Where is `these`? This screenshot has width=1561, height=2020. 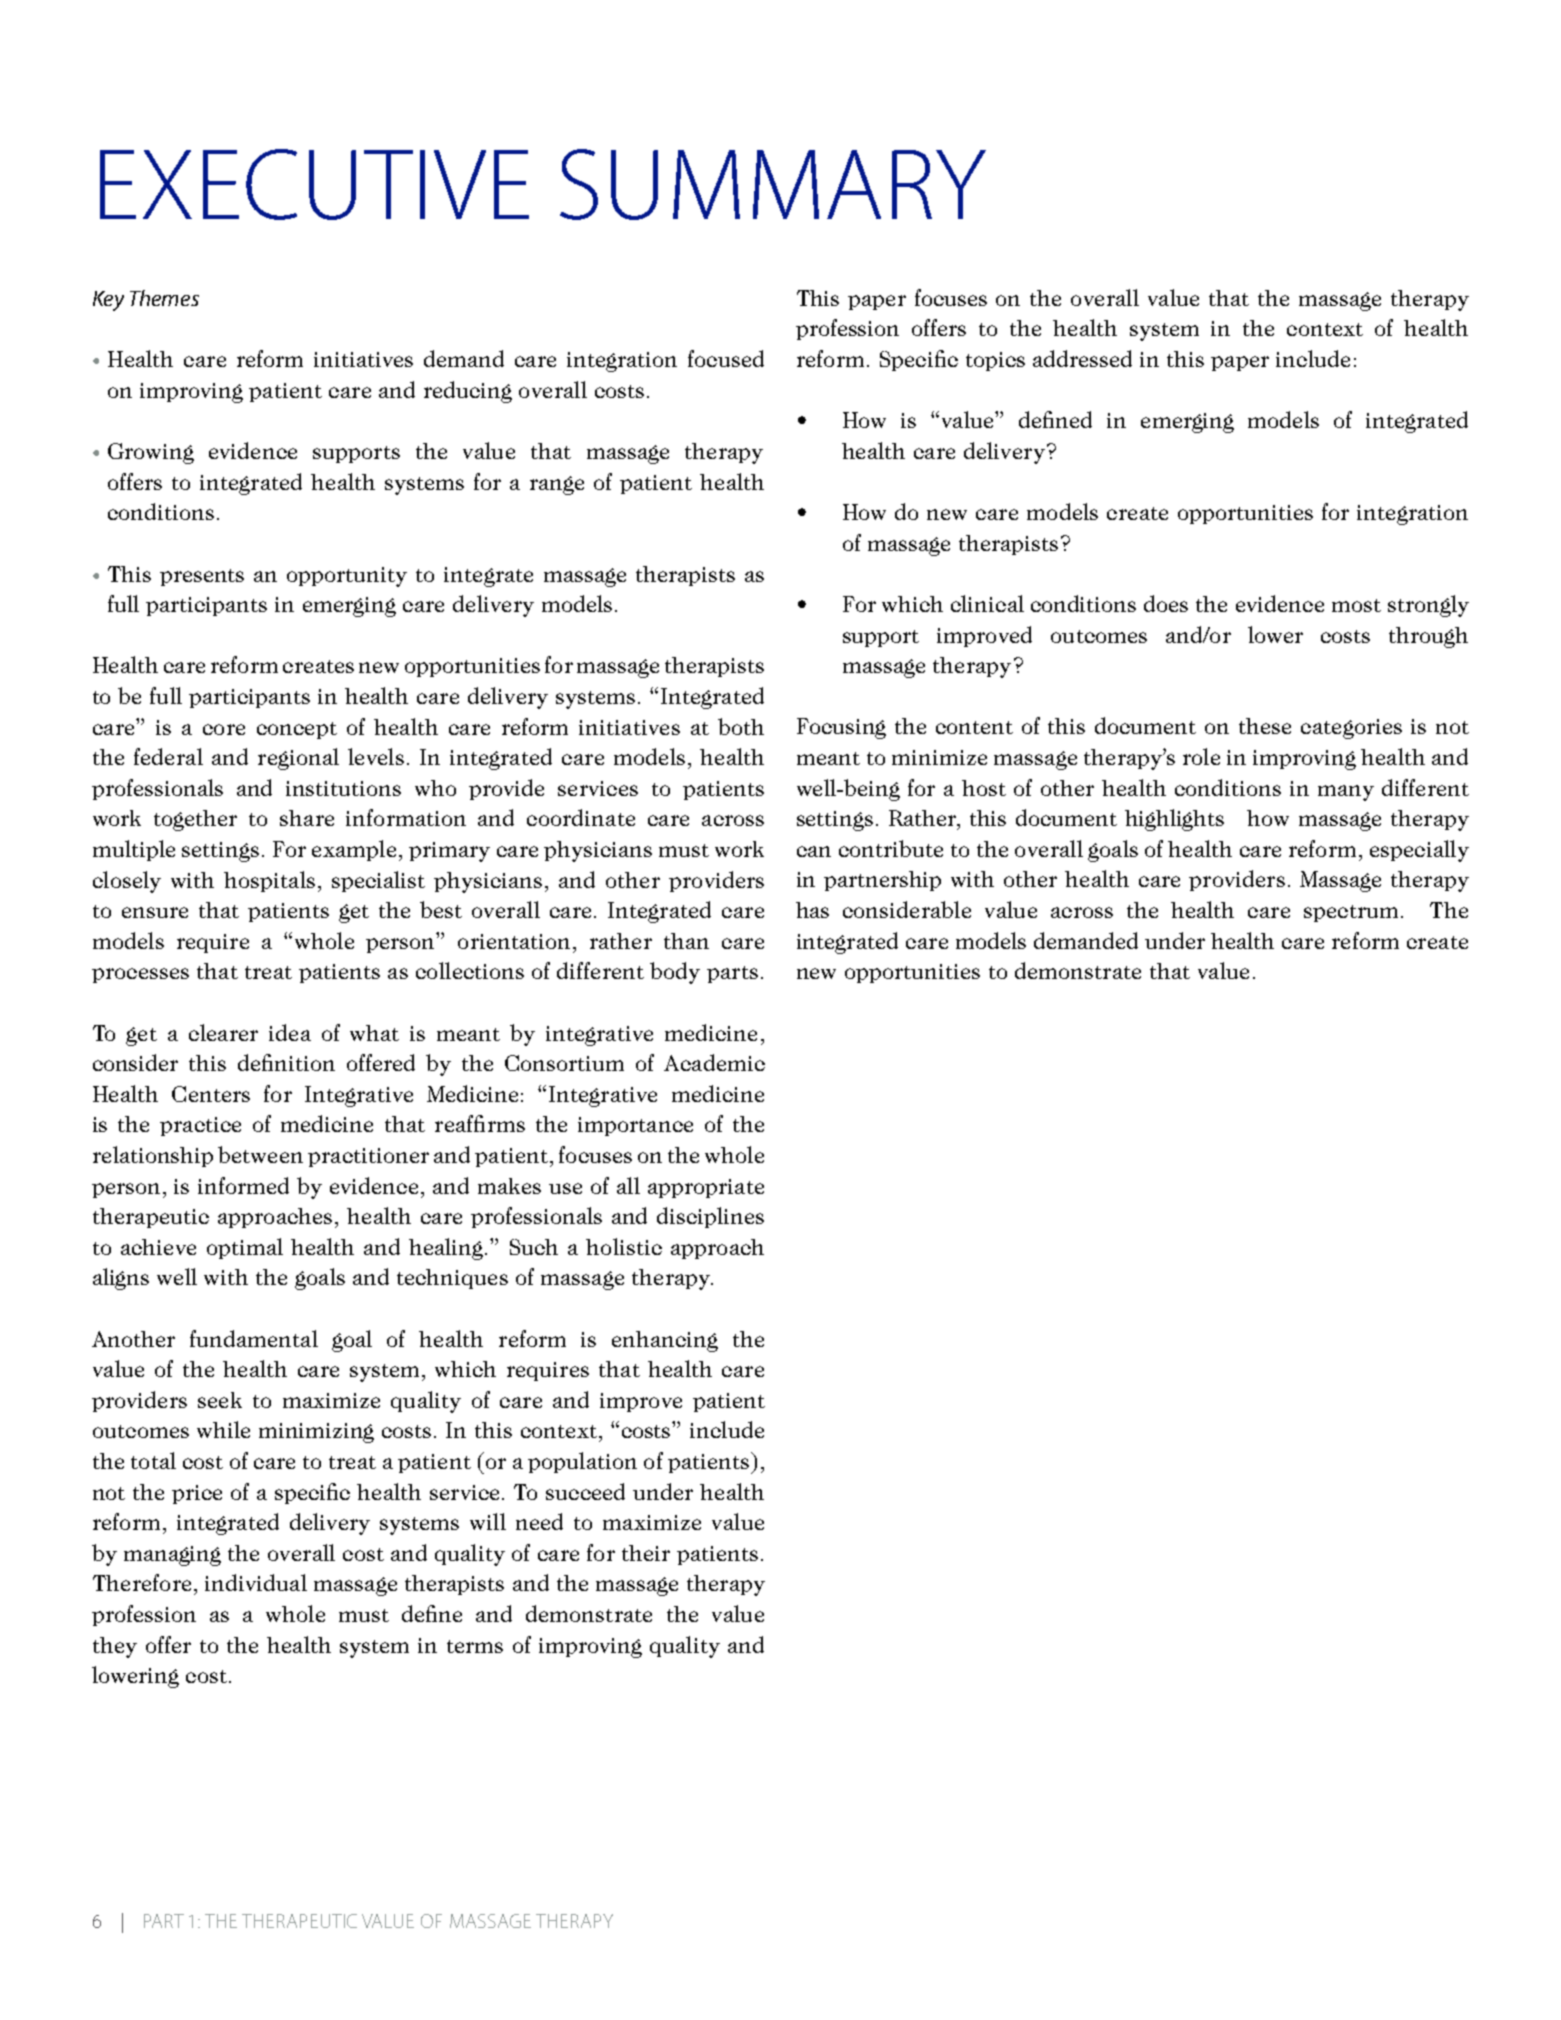 these is located at coordinates (1265, 726).
